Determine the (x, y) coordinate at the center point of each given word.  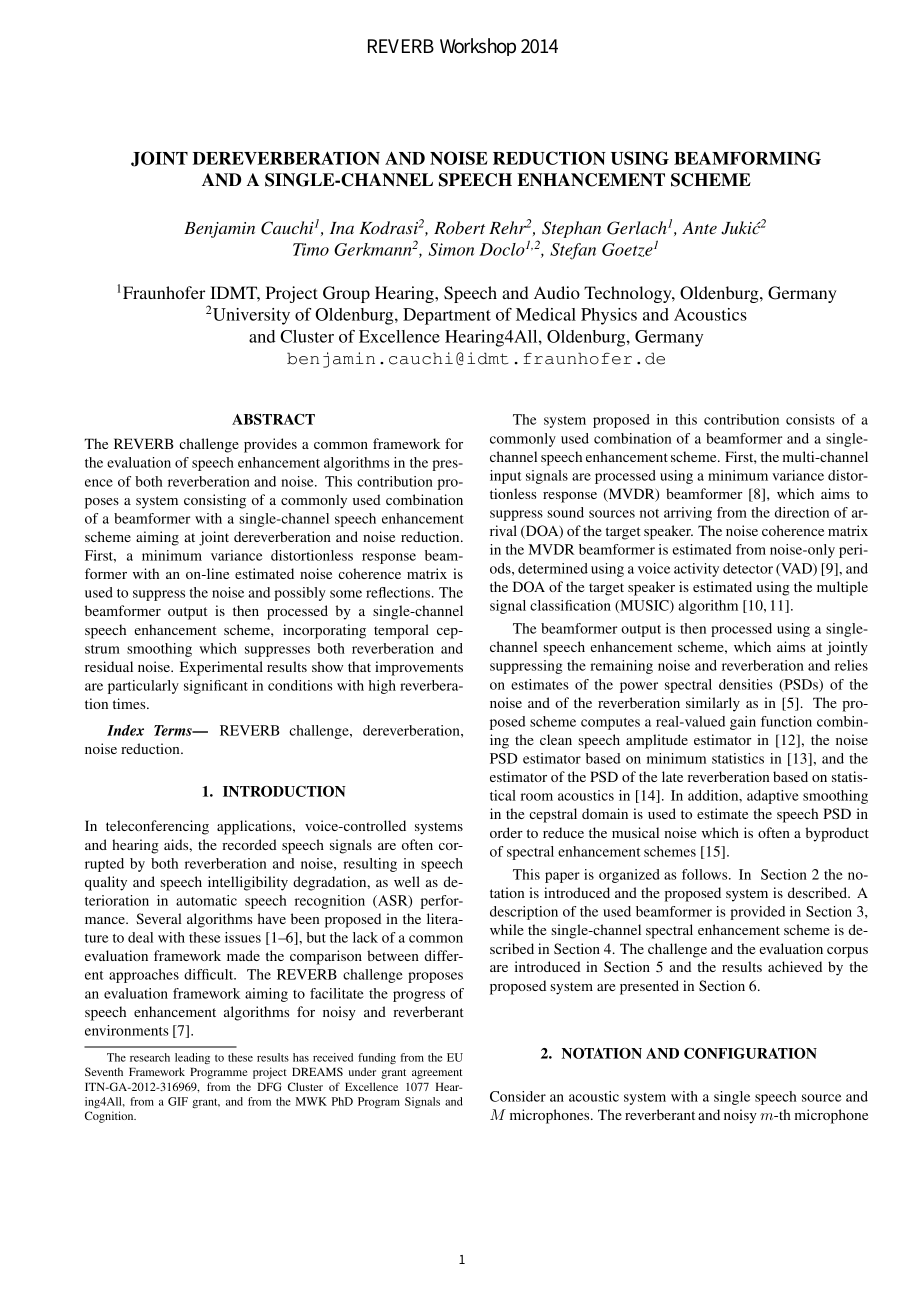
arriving (688, 514)
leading (192, 1058)
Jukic (741, 228)
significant (216, 687)
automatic (206, 900)
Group (346, 294)
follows (706, 874)
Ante (699, 227)
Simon (451, 249)
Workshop (478, 47)
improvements (419, 668)
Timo (311, 249)
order (506, 832)
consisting (215, 501)
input (506, 477)
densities (746, 684)
